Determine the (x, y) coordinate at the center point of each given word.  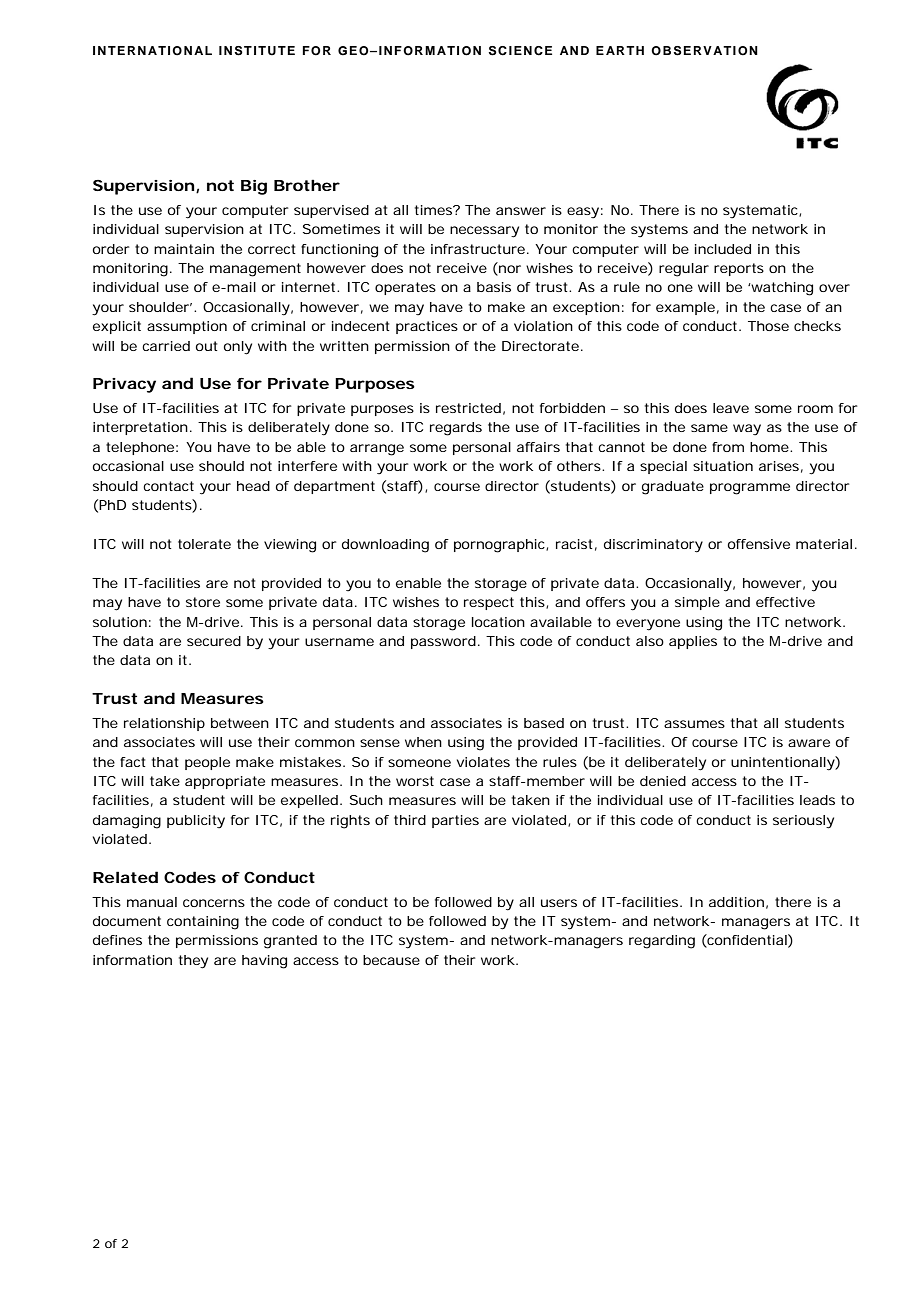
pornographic (500, 546)
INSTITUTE (257, 51)
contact (168, 486)
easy (583, 213)
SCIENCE (520, 51)
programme (750, 489)
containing (203, 923)
